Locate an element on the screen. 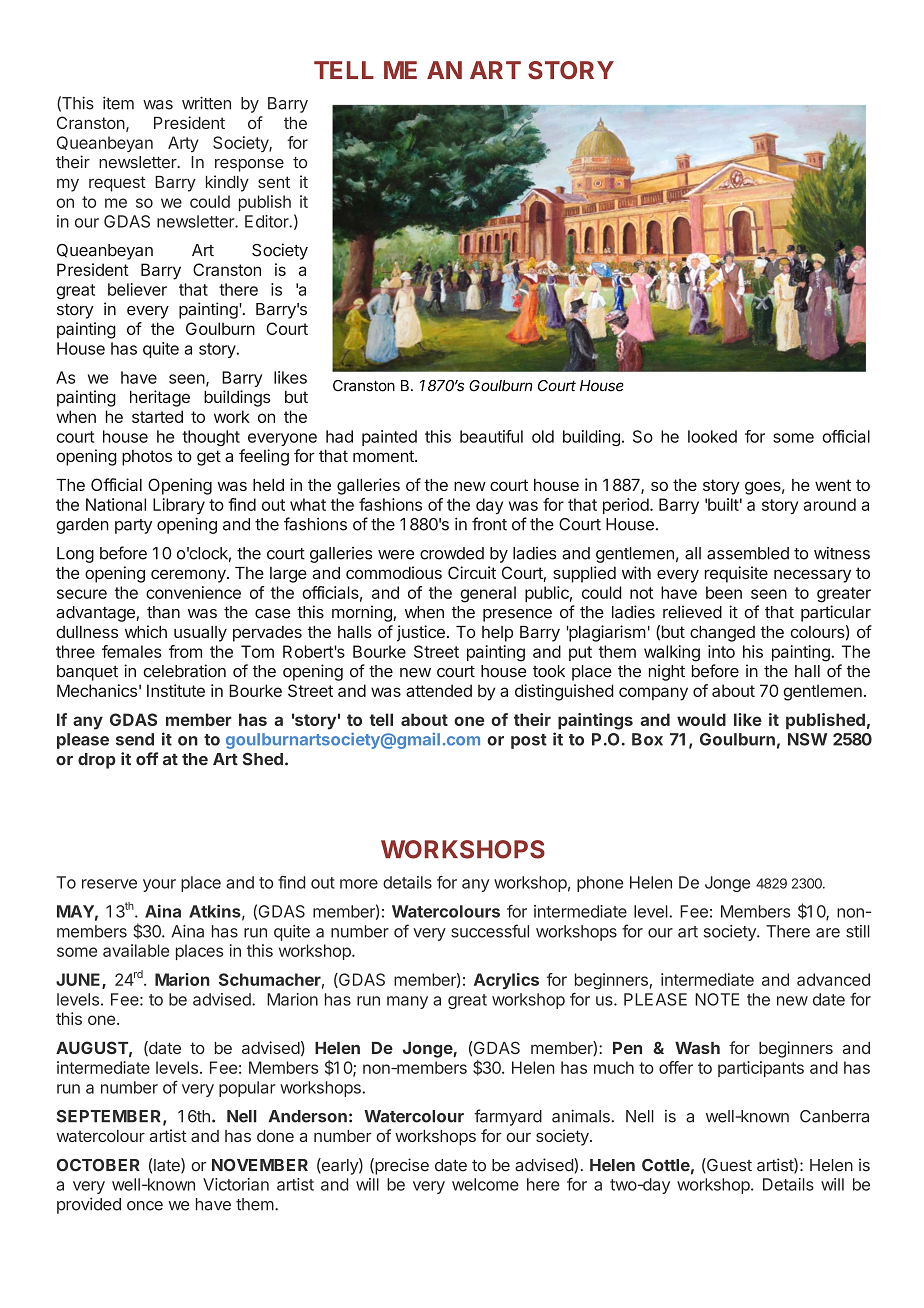  sent is located at coordinates (274, 182).
